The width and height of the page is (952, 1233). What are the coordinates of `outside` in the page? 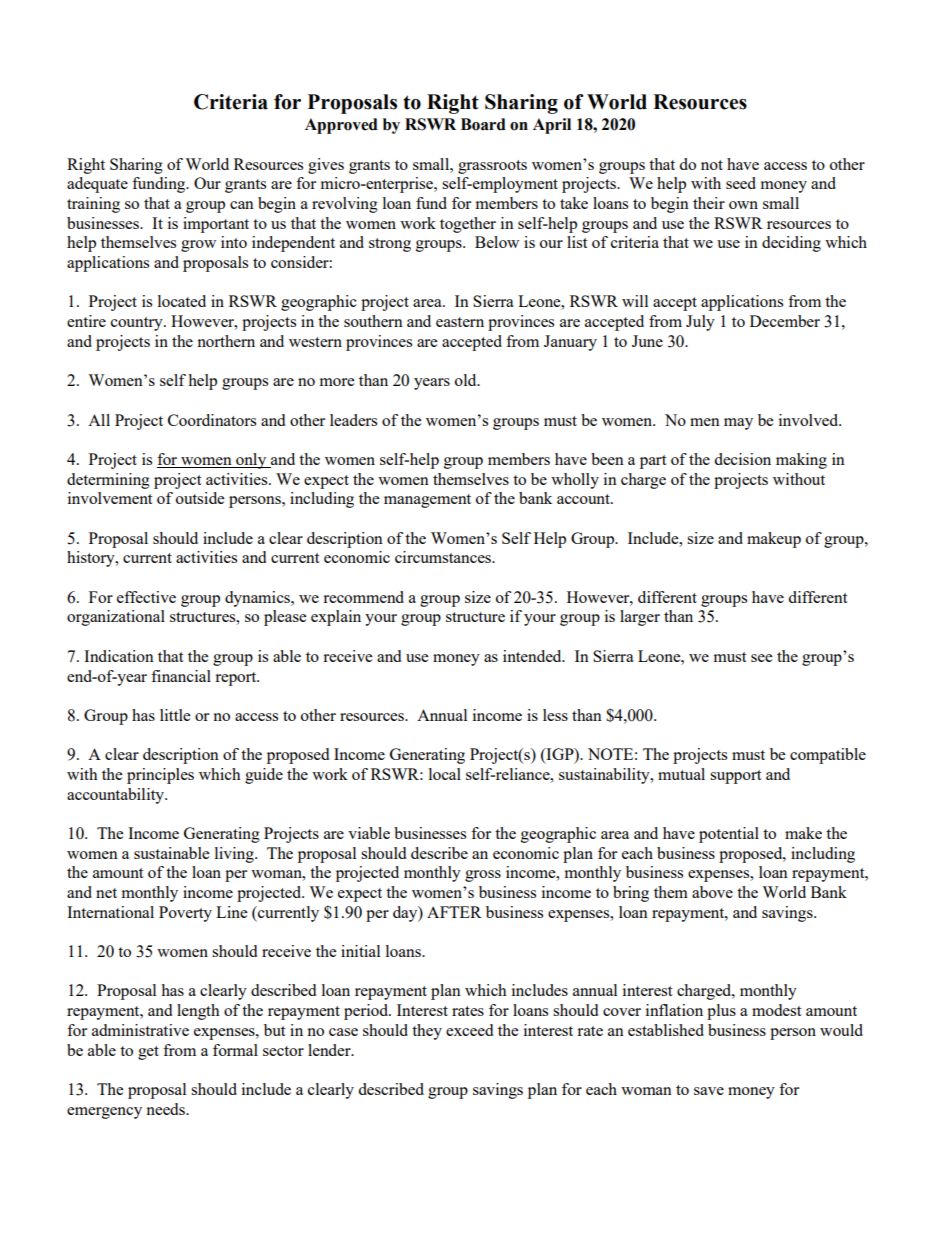 It's located at (200, 498).
